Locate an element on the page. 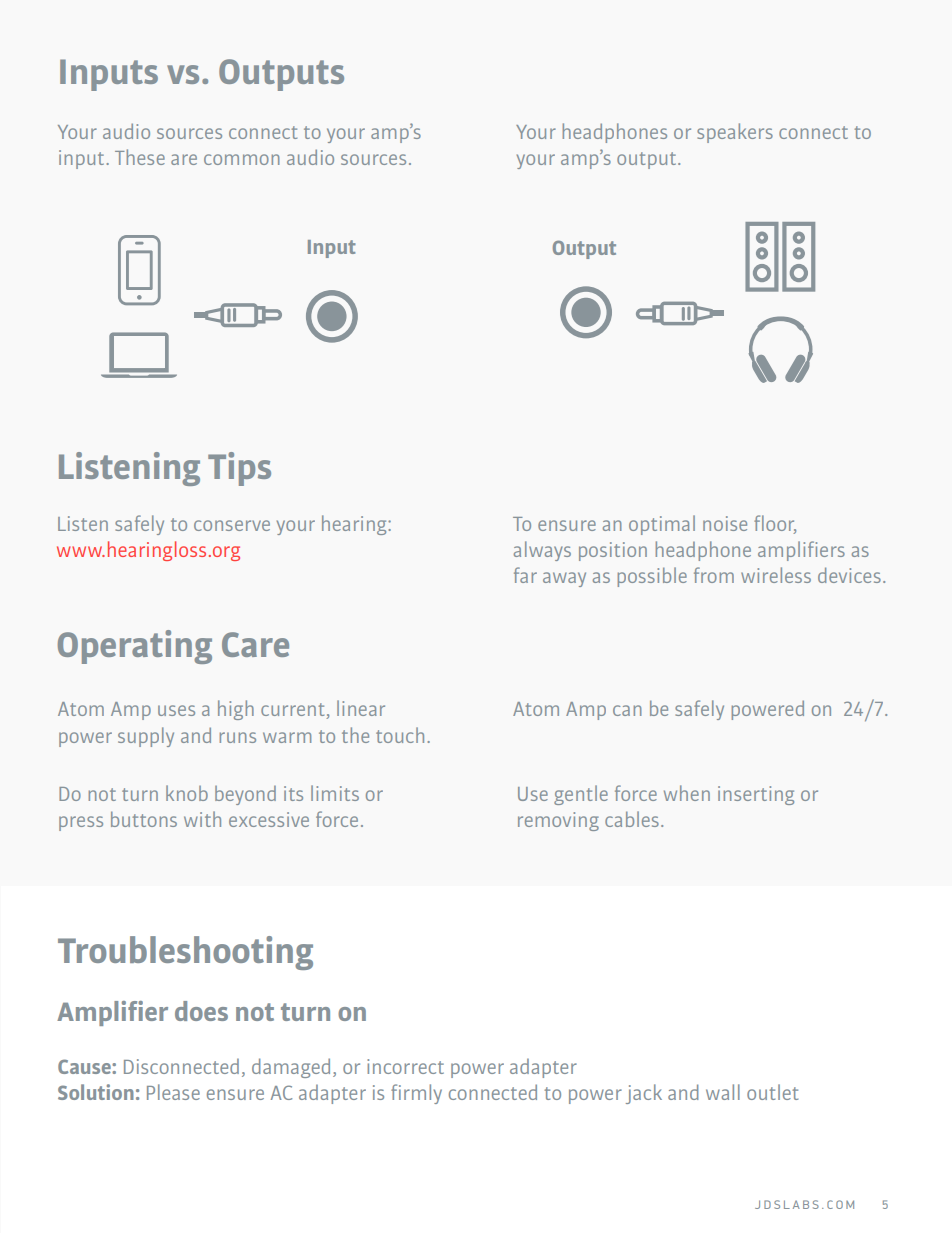  outlet is located at coordinates (772, 1092).
